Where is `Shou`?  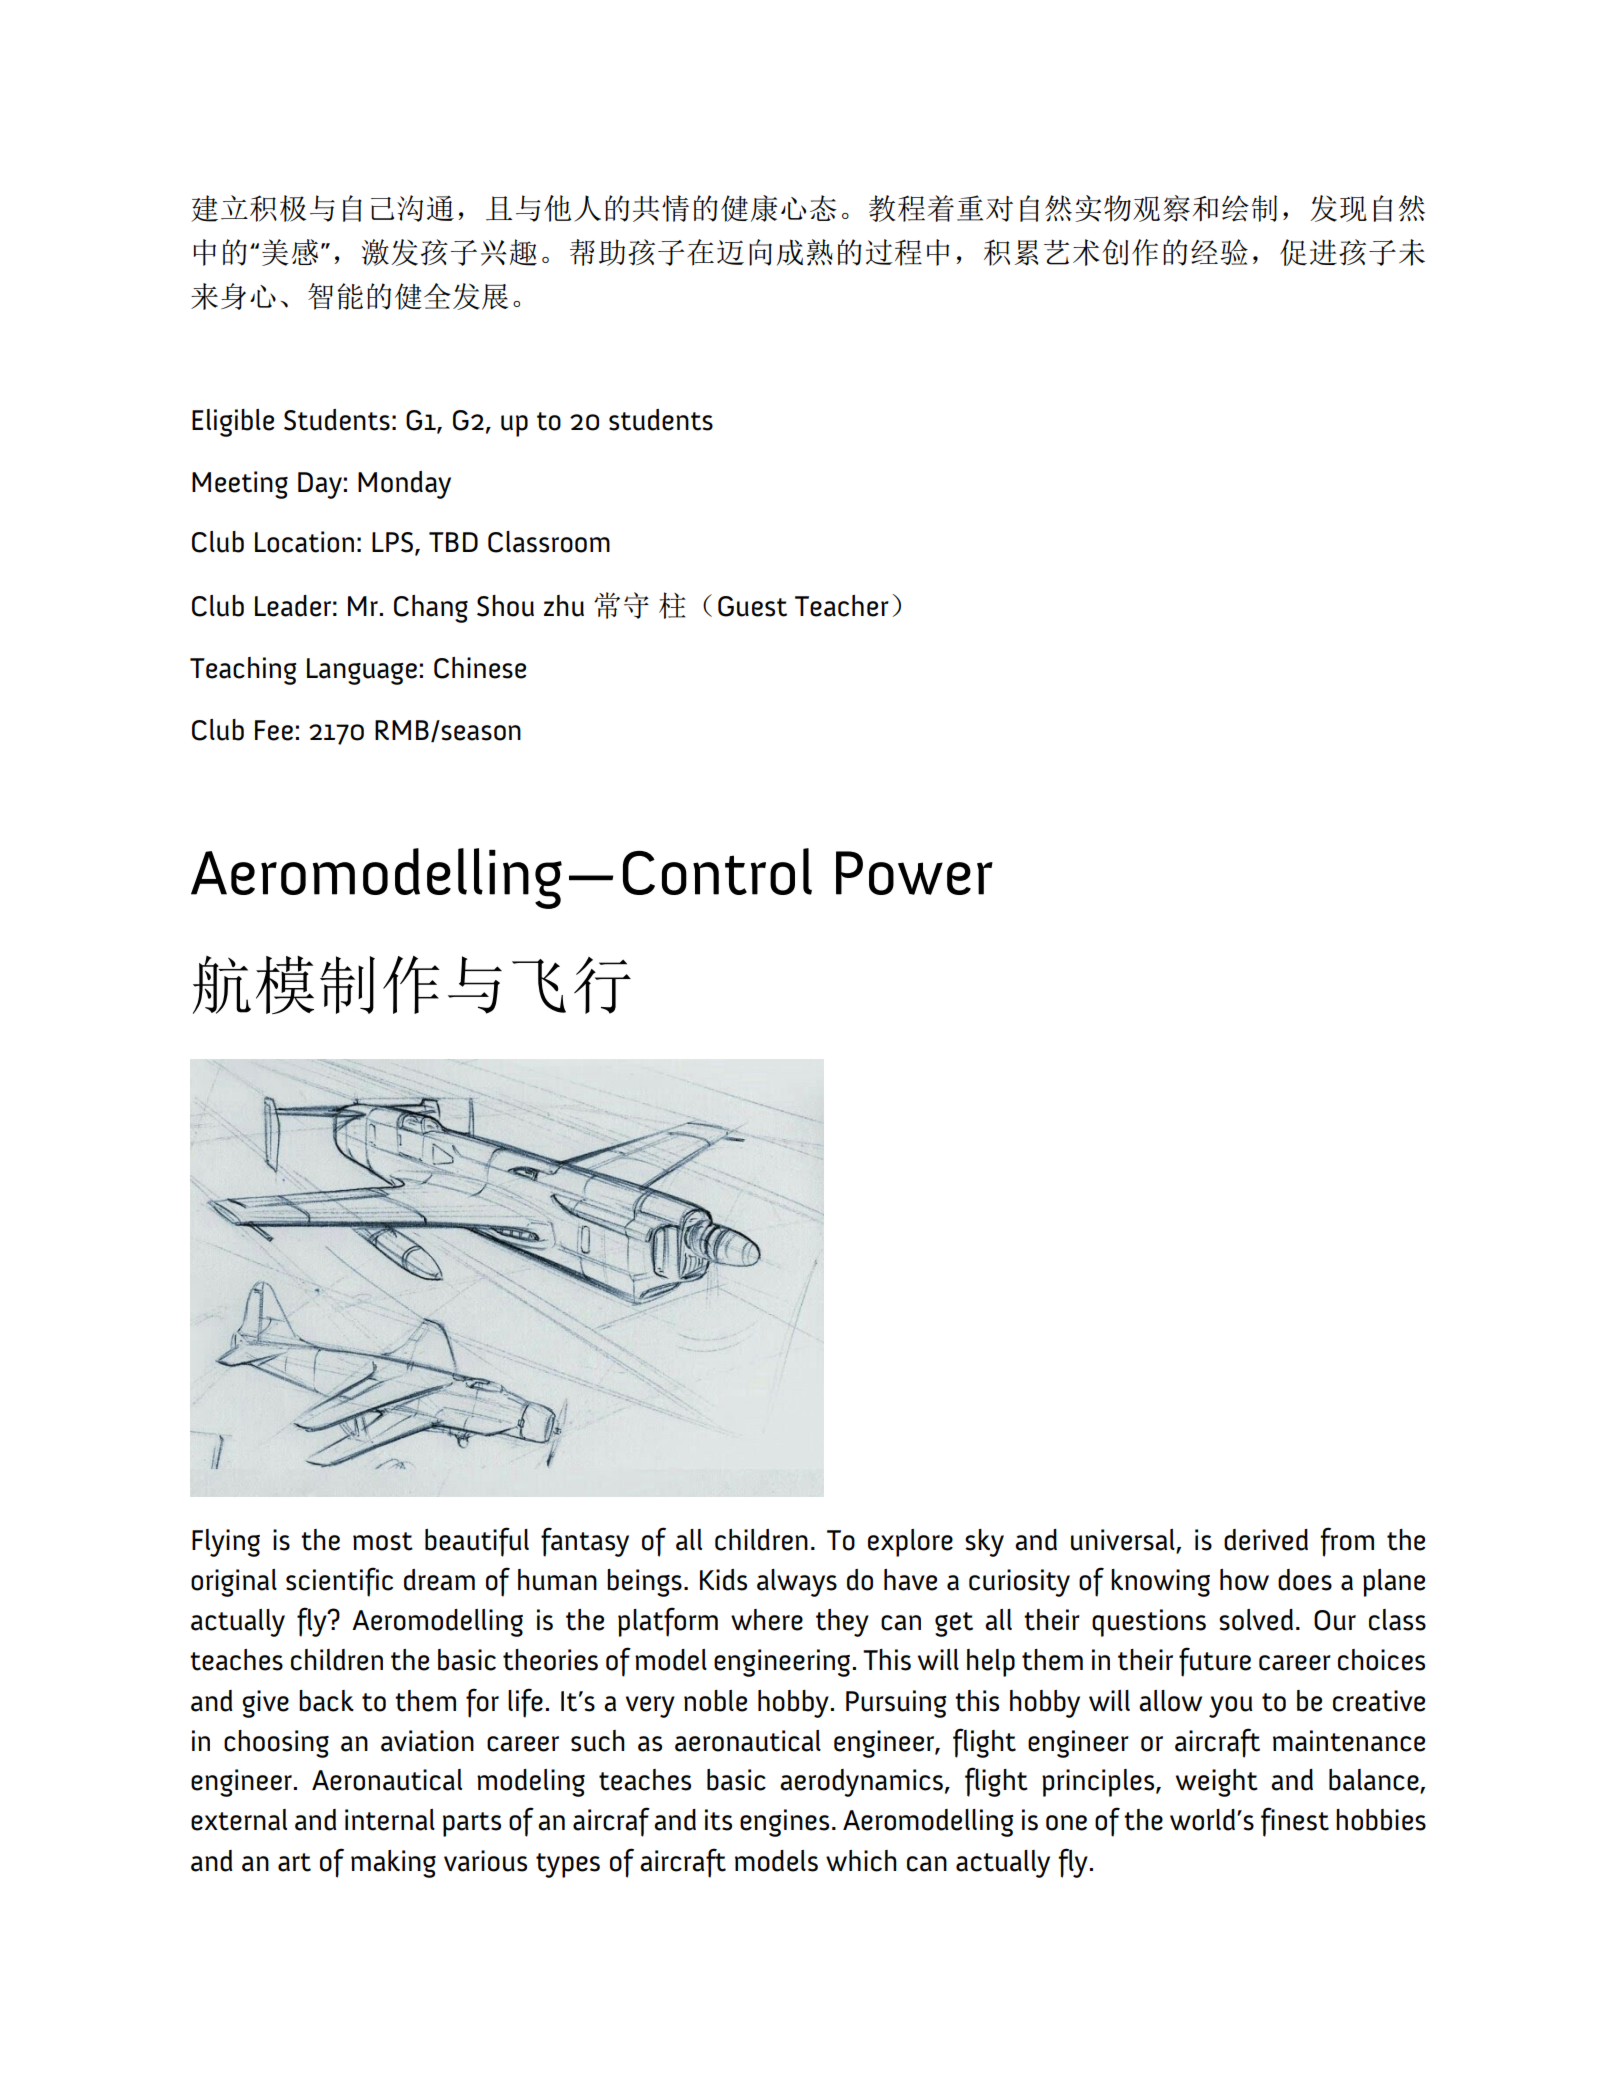
Shou is located at coordinates (505, 606).
